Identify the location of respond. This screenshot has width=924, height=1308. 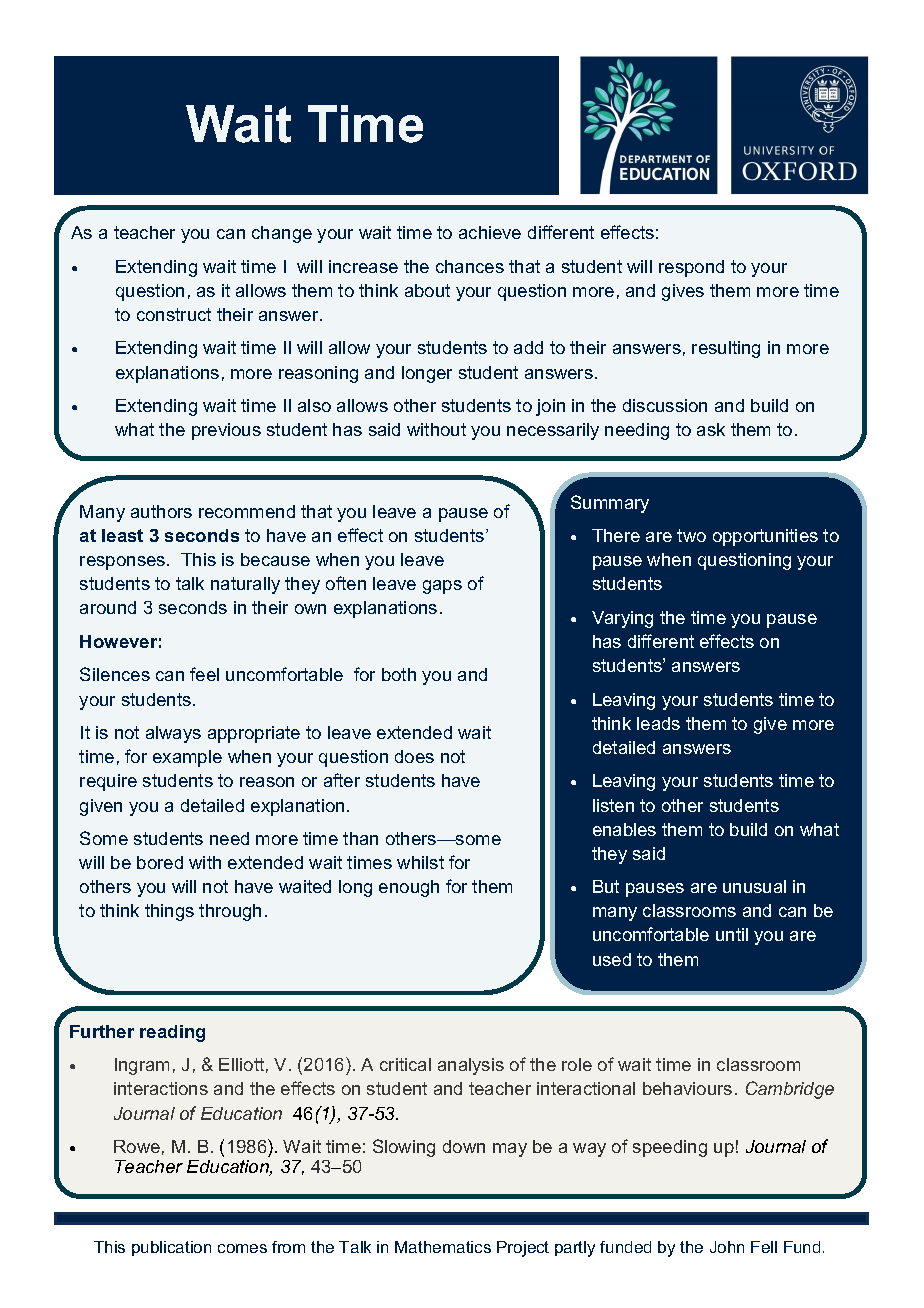
(691, 268).
